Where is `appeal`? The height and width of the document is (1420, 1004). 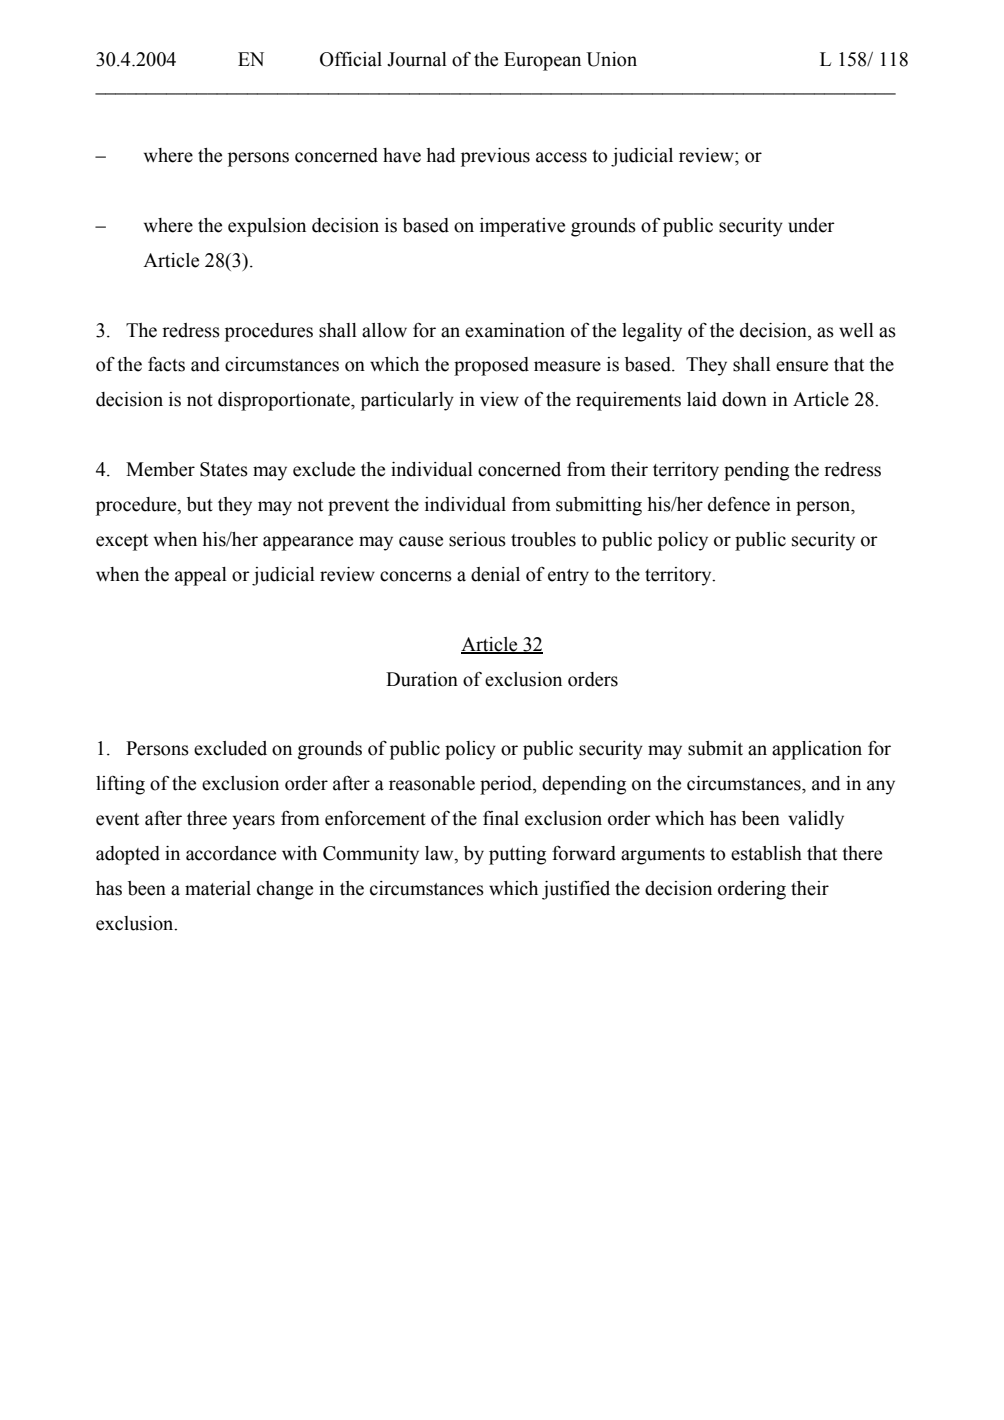
appeal is located at coordinates (201, 576).
